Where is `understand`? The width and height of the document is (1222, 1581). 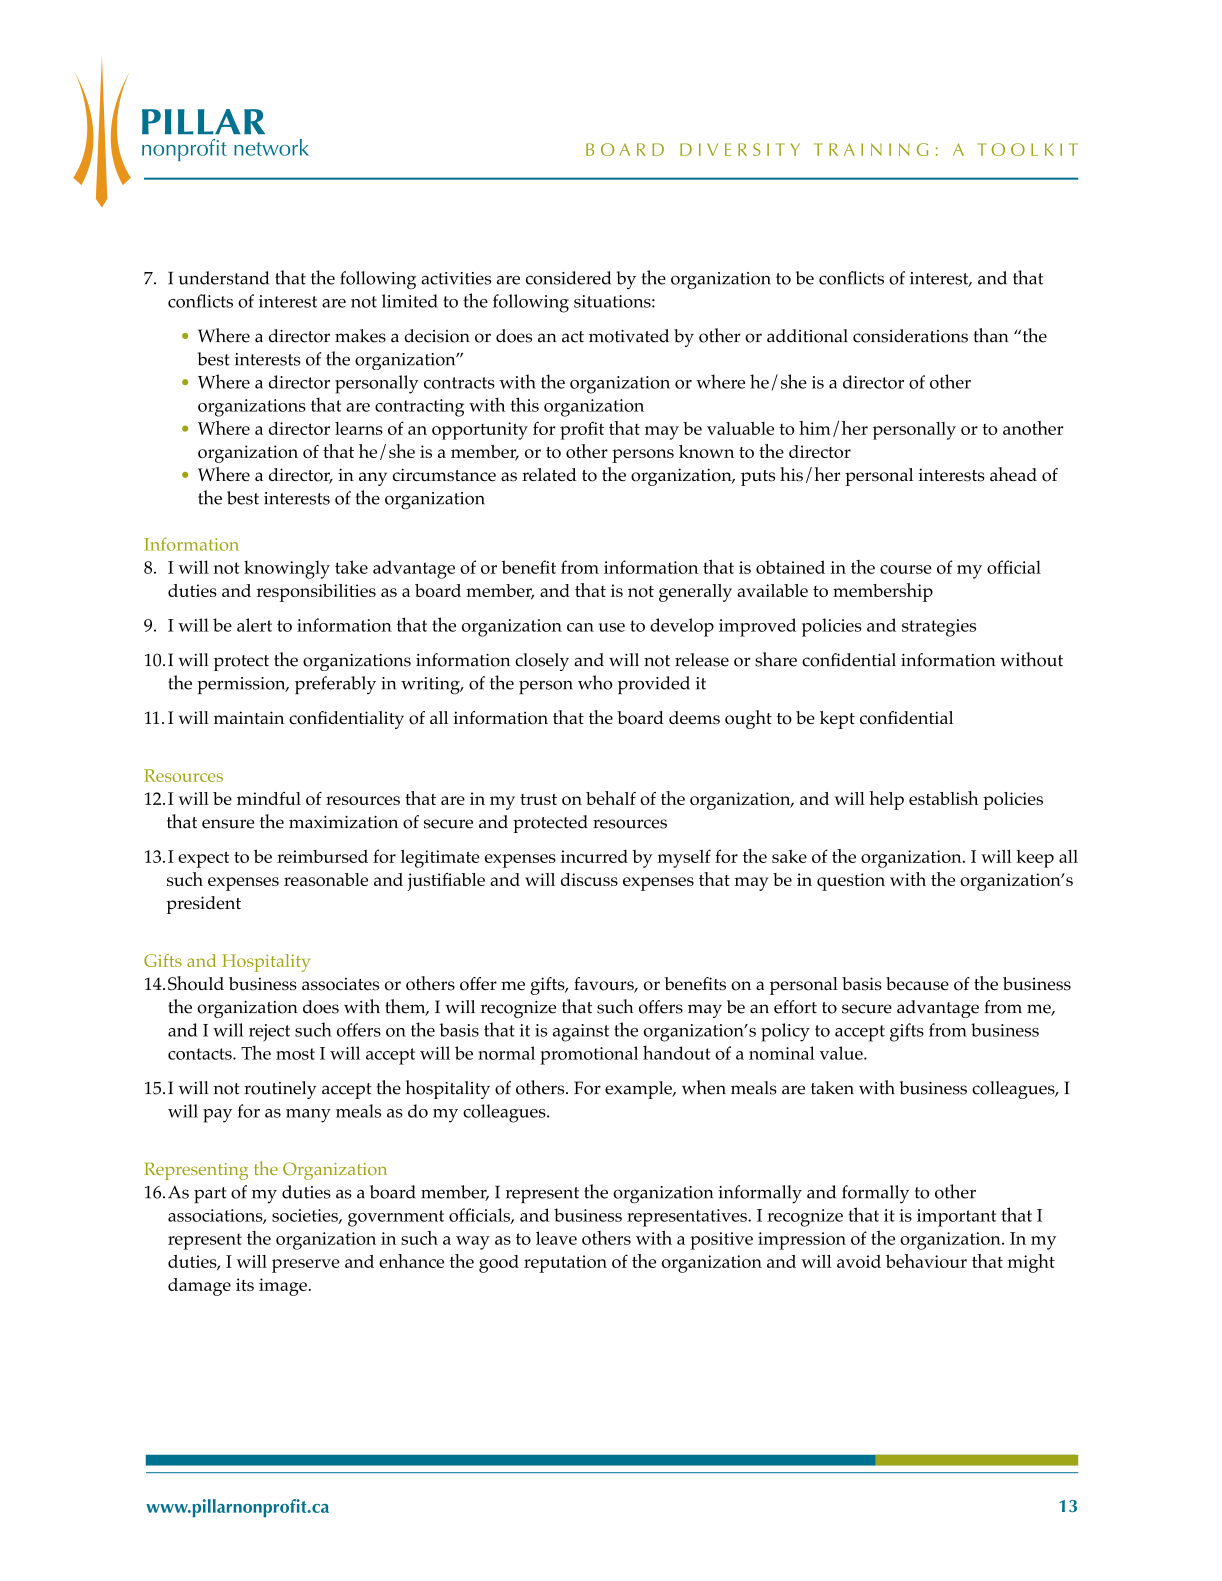 understand is located at coordinates (223, 278).
